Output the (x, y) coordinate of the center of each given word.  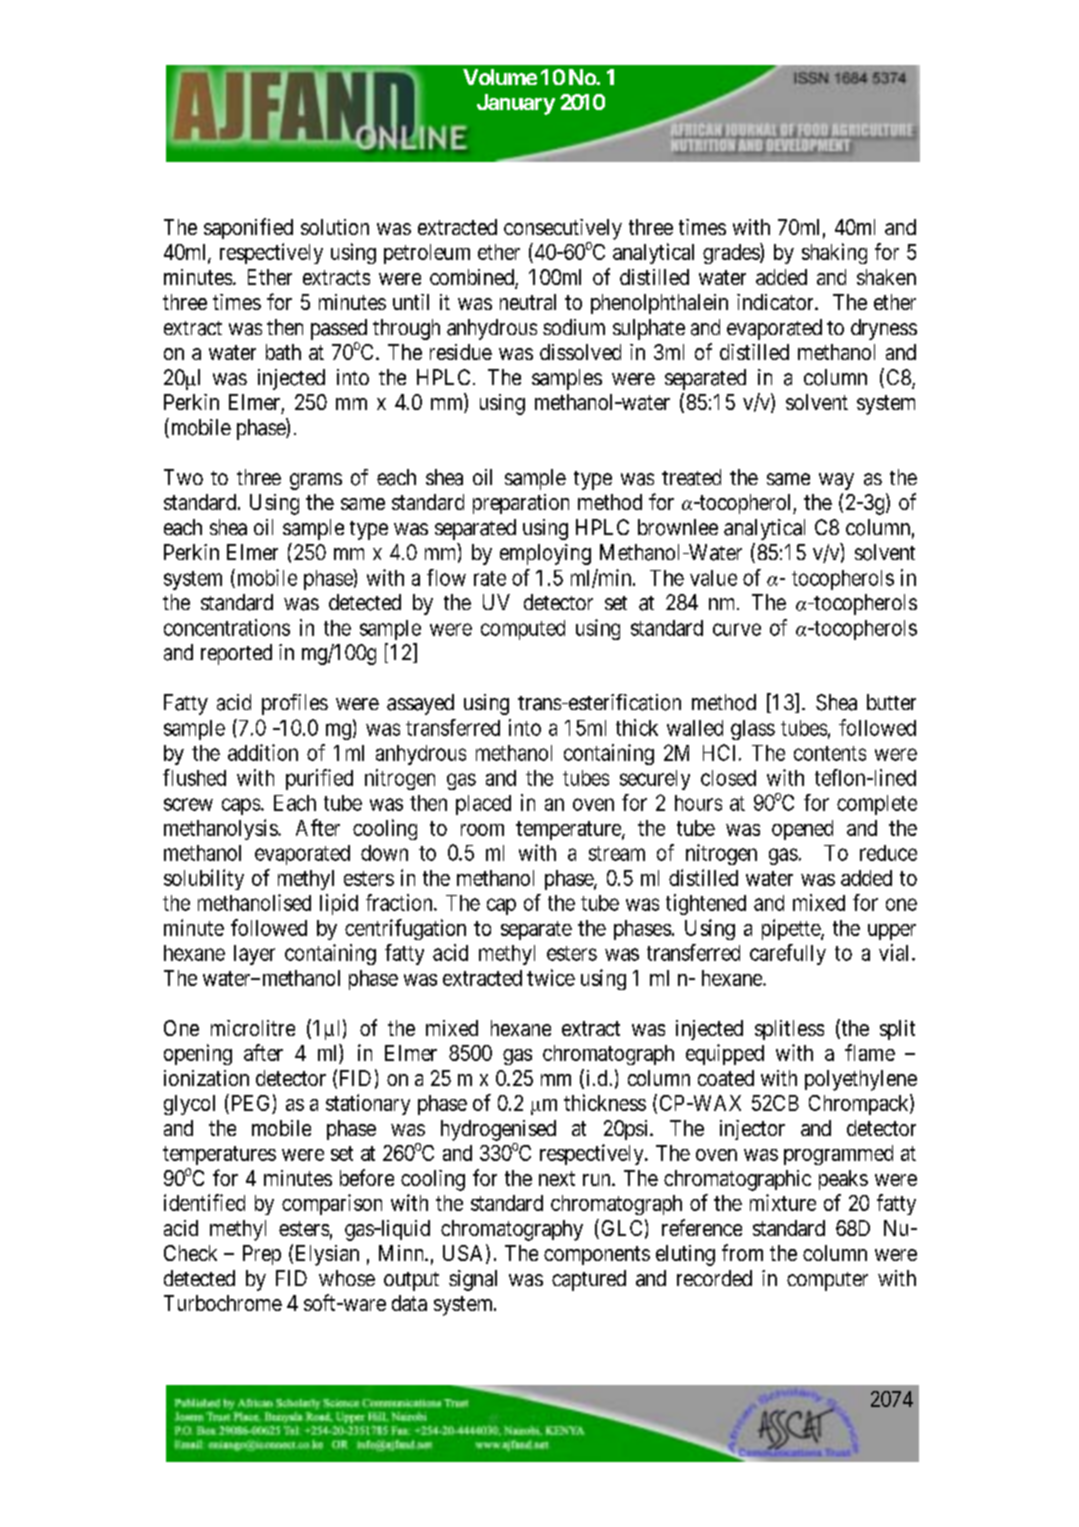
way (836, 481)
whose (347, 1278)
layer (254, 955)
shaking (834, 253)
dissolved (580, 352)
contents (830, 753)
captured (589, 1280)
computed (523, 630)
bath (283, 352)
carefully (788, 954)
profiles (295, 704)
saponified (248, 228)
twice (551, 977)
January (516, 104)
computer (827, 1281)
